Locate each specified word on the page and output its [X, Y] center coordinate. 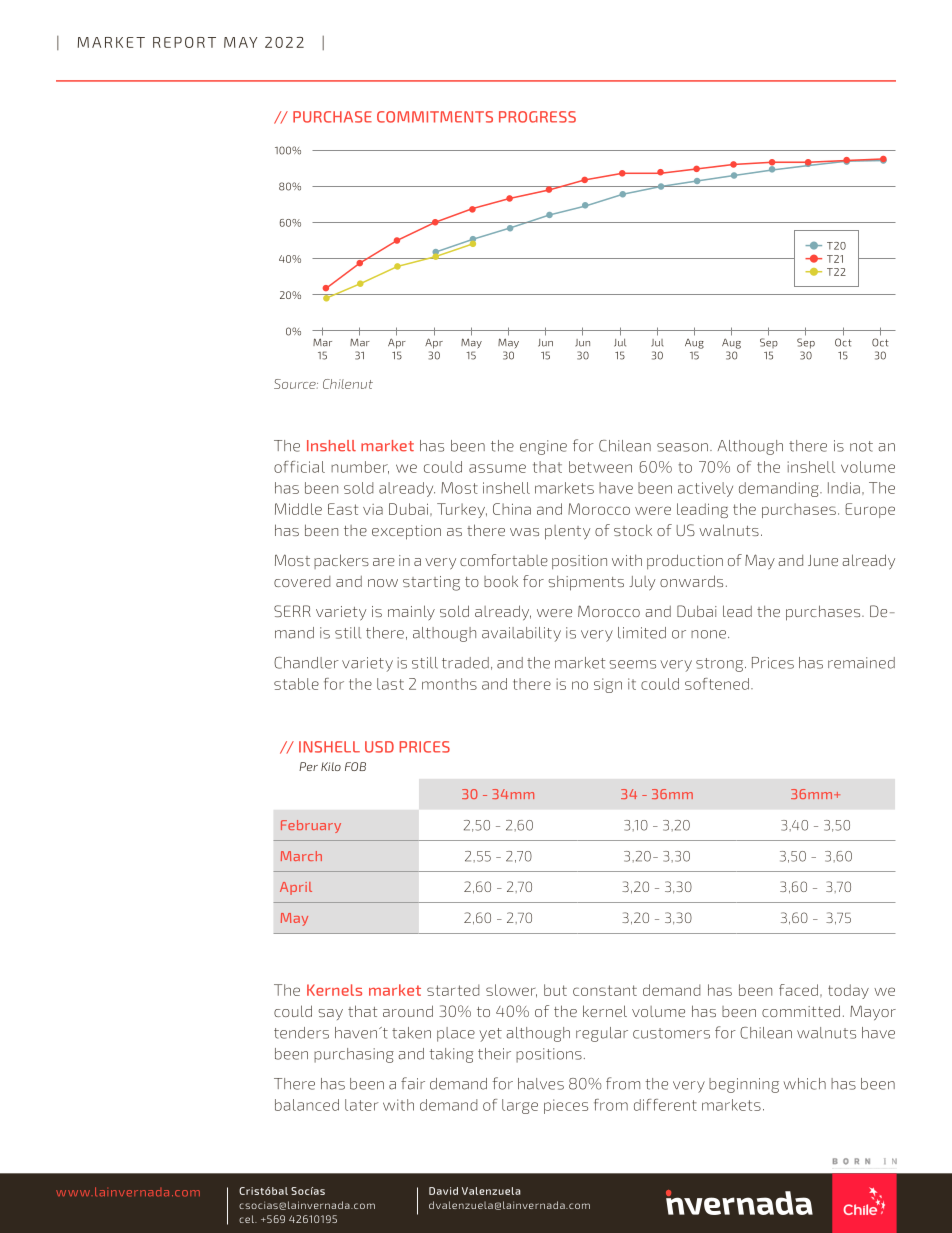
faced [798, 990]
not [861, 446]
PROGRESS [537, 117]
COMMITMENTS [435, 117]
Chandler [306, 663]
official [299, 467]
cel [247, 1219]
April [296, 888]
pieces [566, 1106]
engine [543, 447]
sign [608, 685]
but [555, 990]
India [844, 488]
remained [861, 663]
